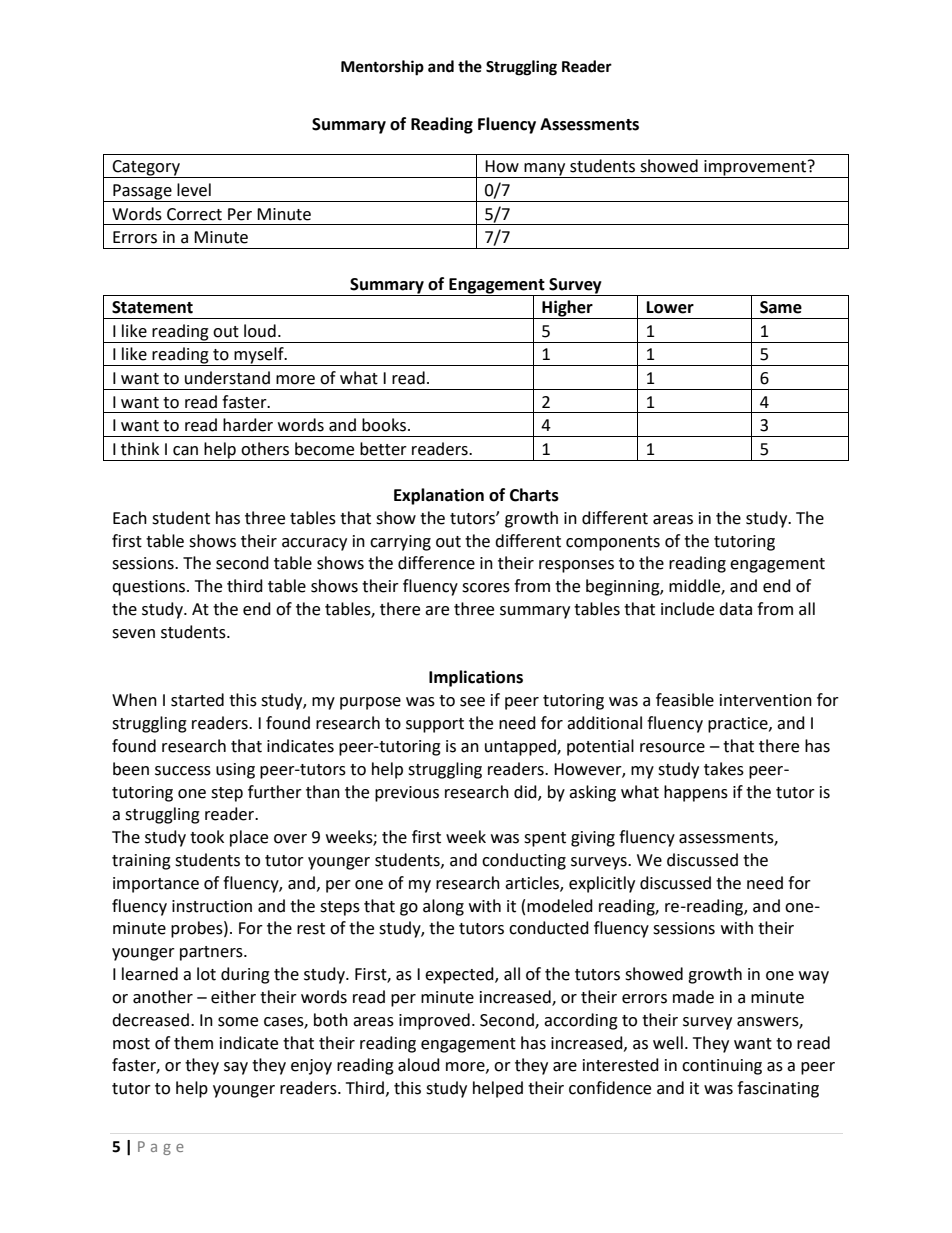  Describe the element at coordinates (150, 588) in the screenshot. I see `questions` at that location.
